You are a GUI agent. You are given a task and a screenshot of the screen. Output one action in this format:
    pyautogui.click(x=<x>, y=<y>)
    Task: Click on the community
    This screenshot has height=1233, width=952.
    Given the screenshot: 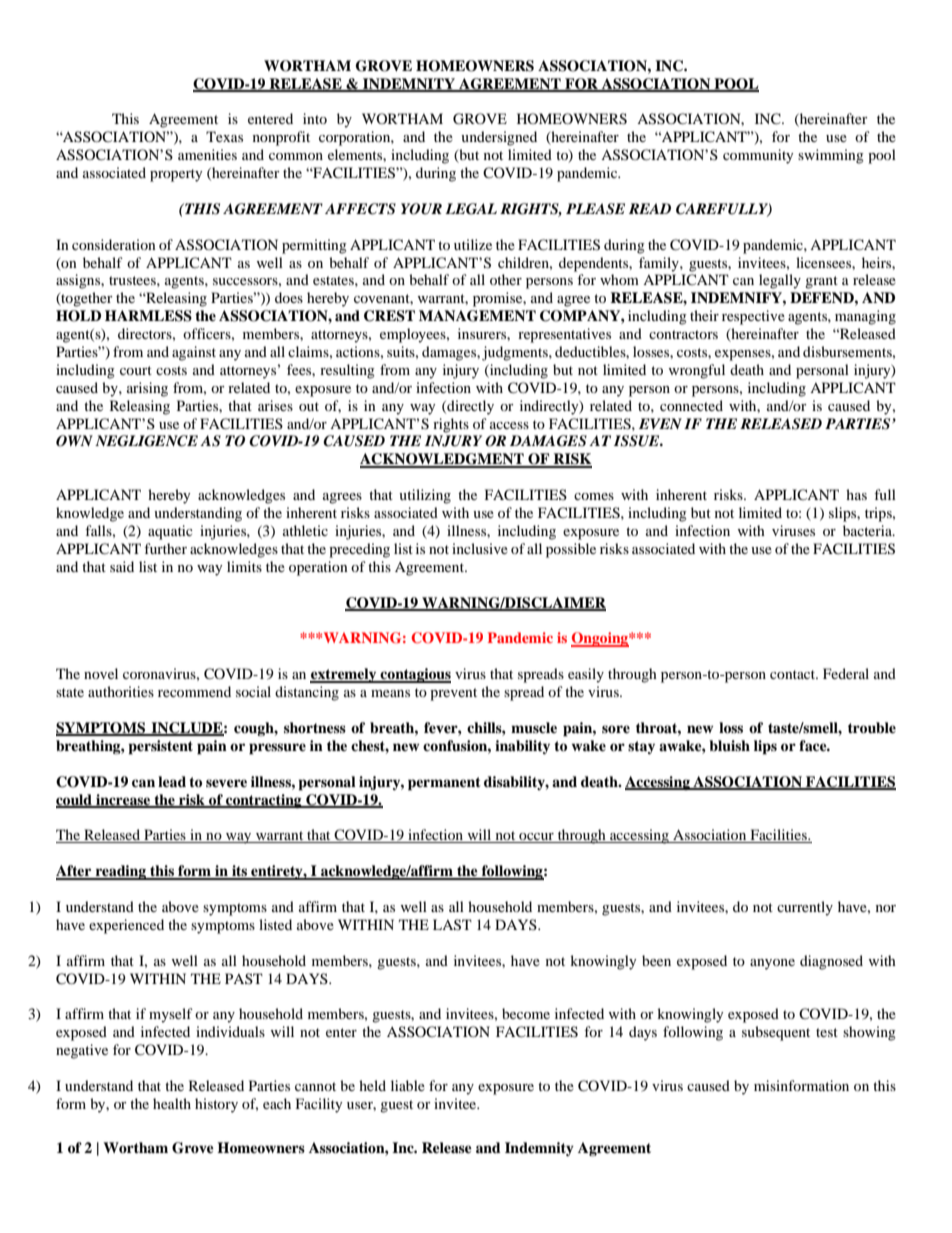 What is the action you would take?
    pyautogui.click(x=758, y=156)
